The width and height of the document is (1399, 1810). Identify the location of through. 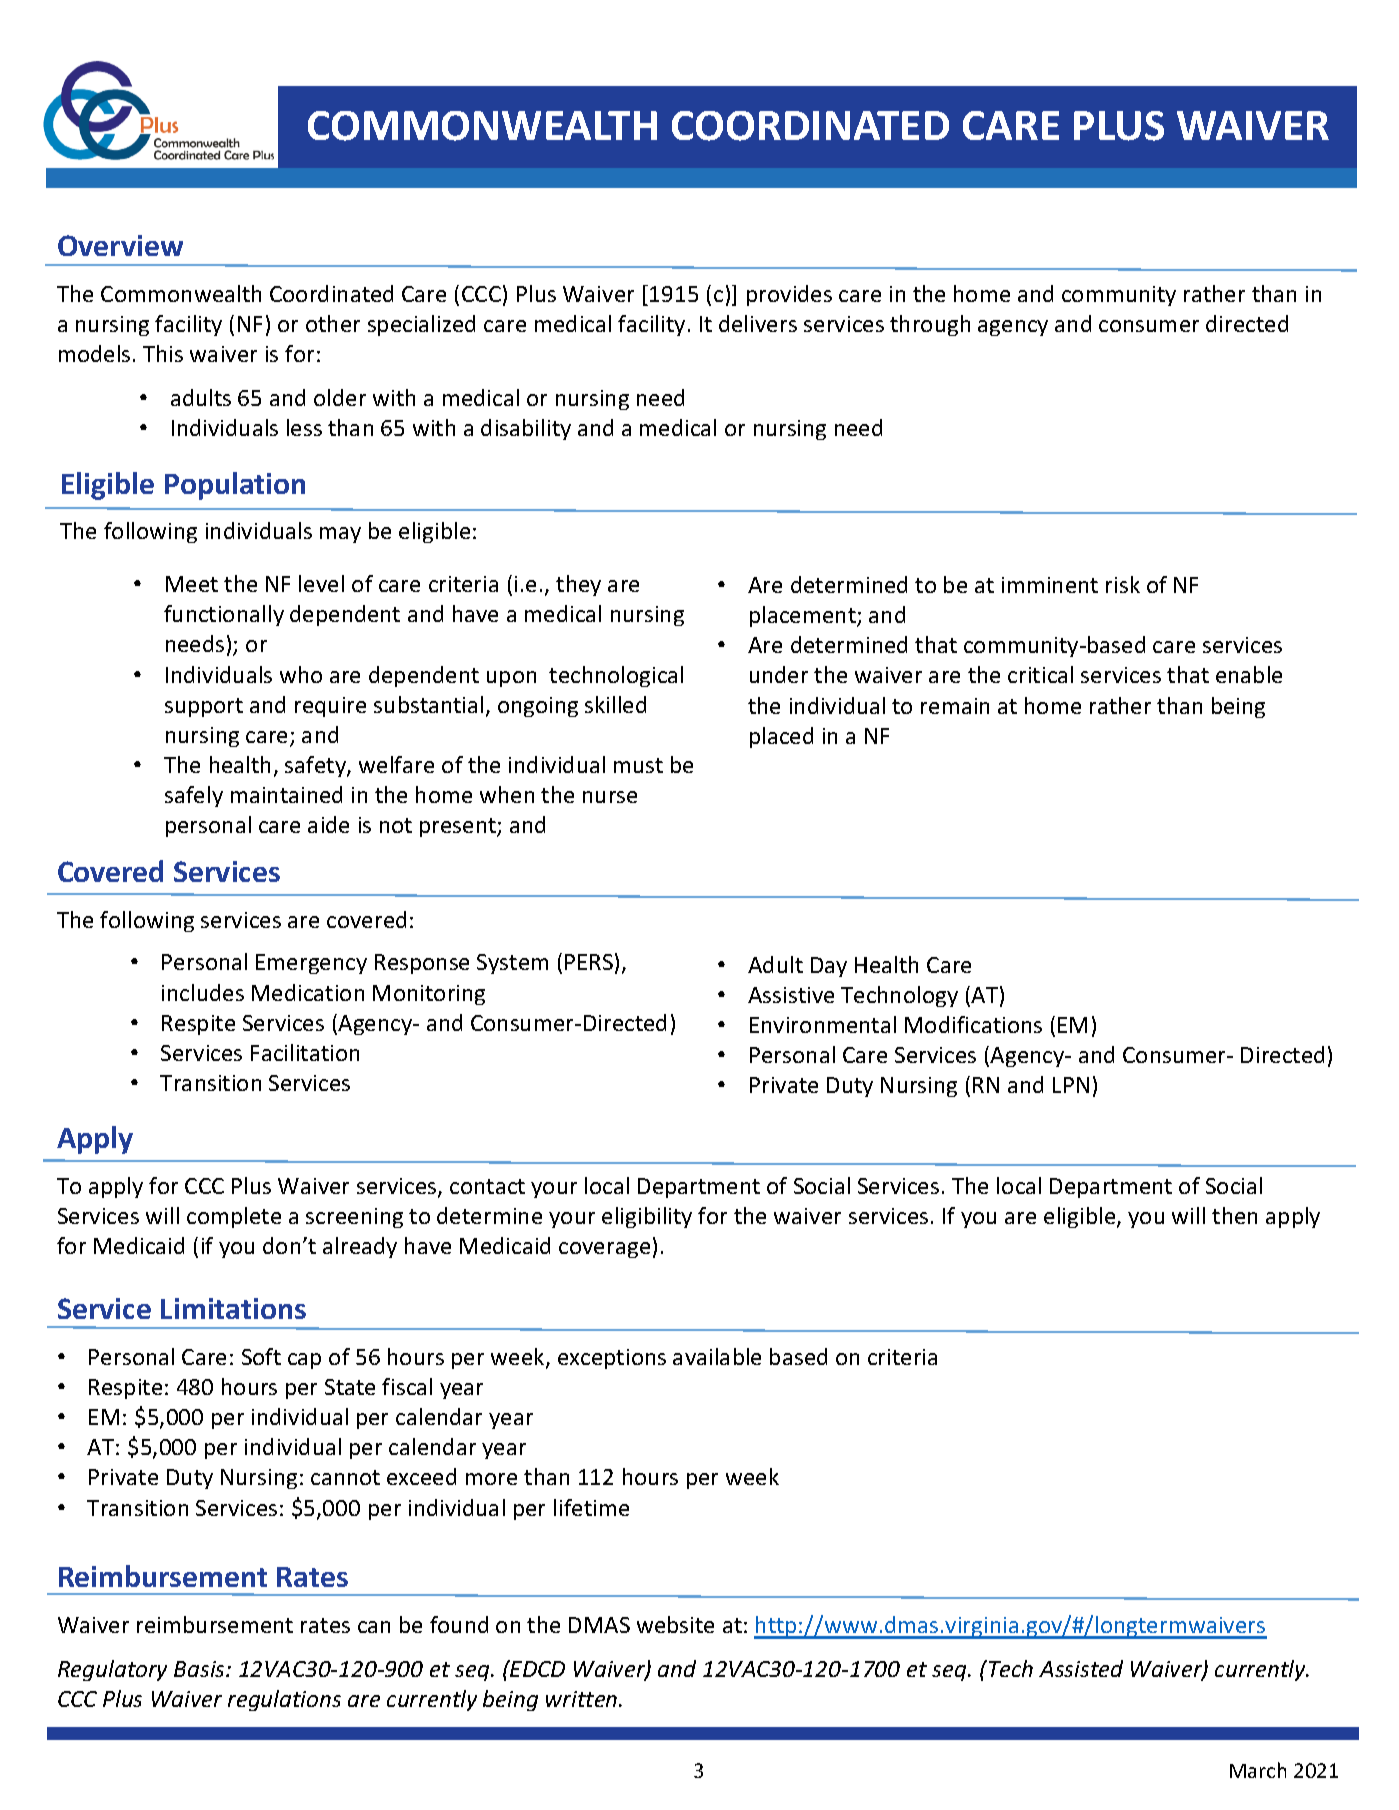
(930, 325).
